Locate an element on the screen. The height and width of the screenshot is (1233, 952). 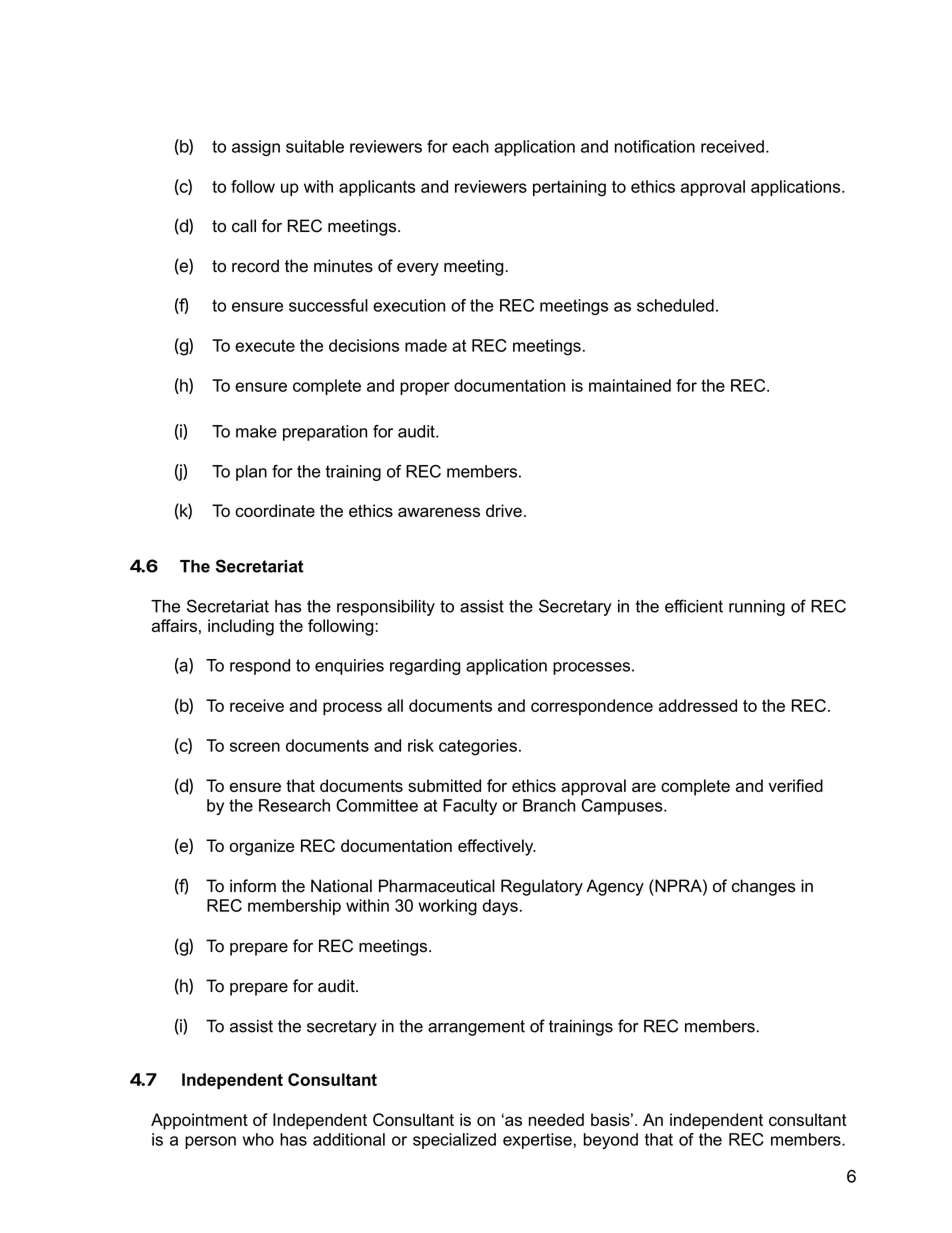
beyond is located at coordinates (611, 1141).
